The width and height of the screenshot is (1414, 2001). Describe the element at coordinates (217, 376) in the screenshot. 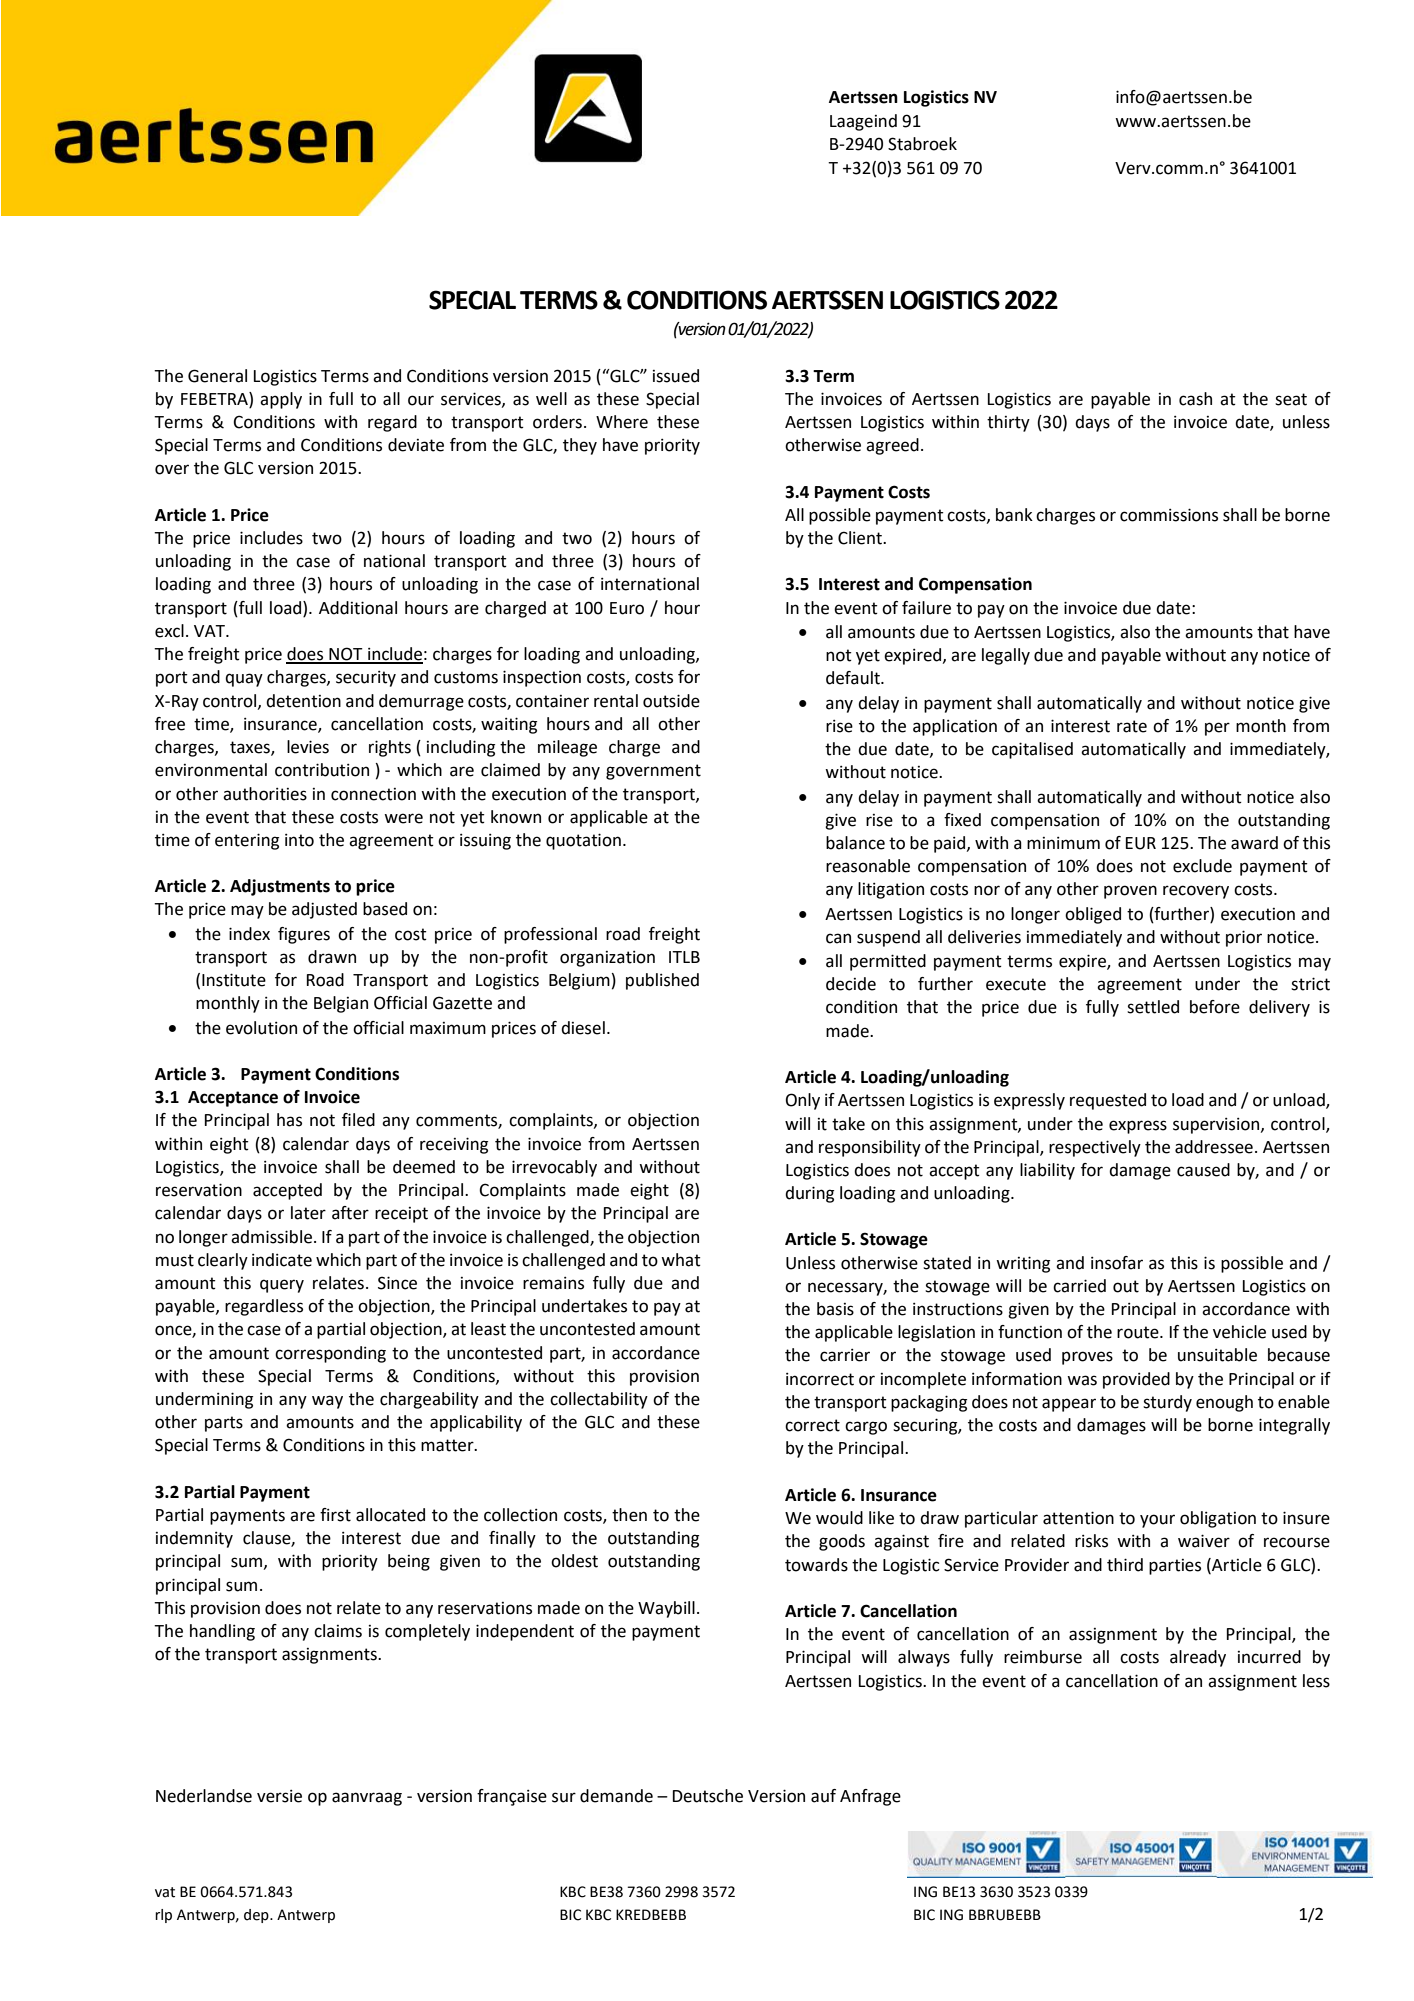

I see `General` at that location.
